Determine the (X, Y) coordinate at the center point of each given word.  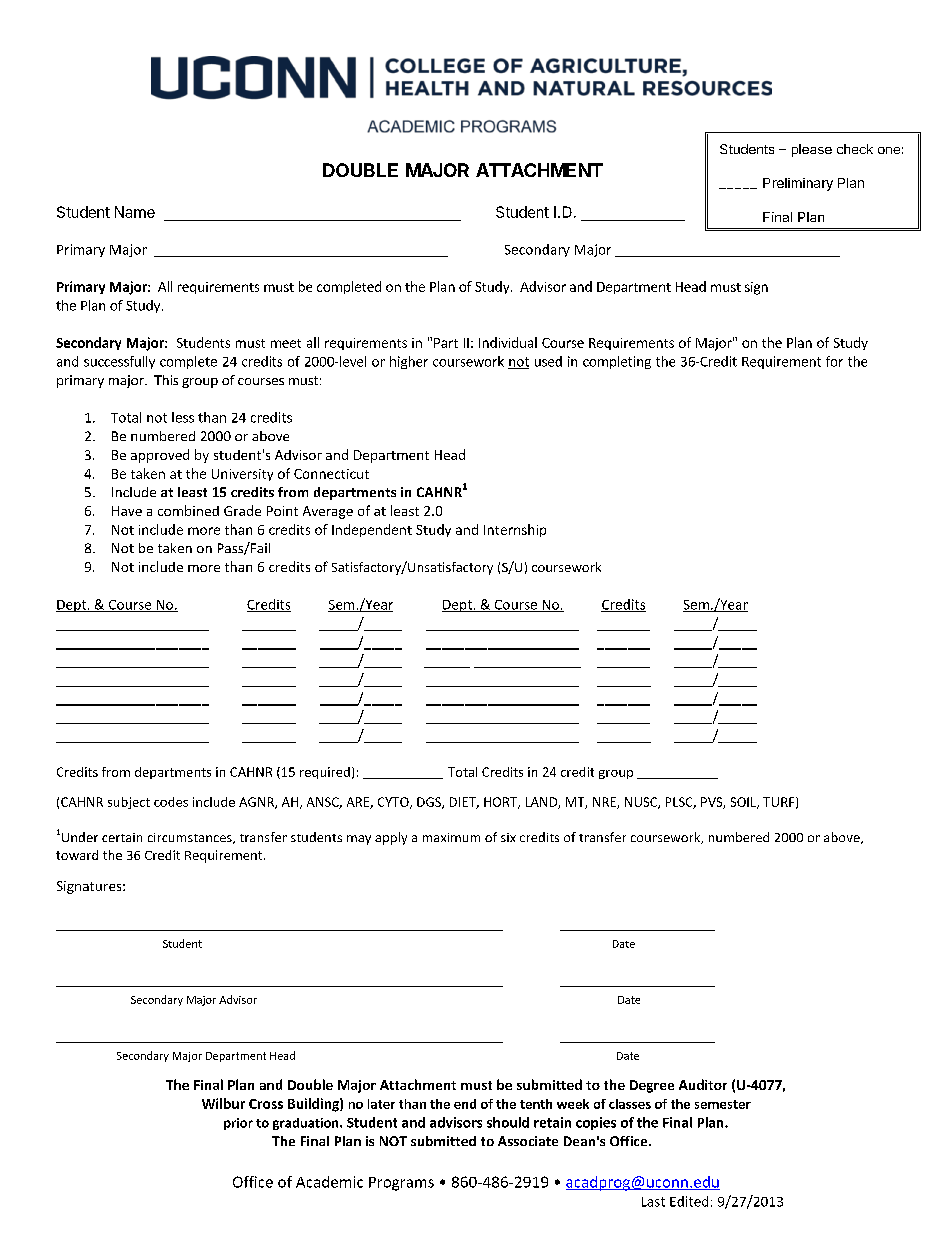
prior (238, 1124)
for (834, 361)
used (548, 361)
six (508, 837)
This (166, 380)
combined (188, 510)
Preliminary (798, 184)
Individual (508, 342)
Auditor (703, 1084)
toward (77, 855)
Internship (515, 530)
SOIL (745, 803)
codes (171, 802)
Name (135, 212)
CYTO (394, 803)
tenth (536, 1104)
